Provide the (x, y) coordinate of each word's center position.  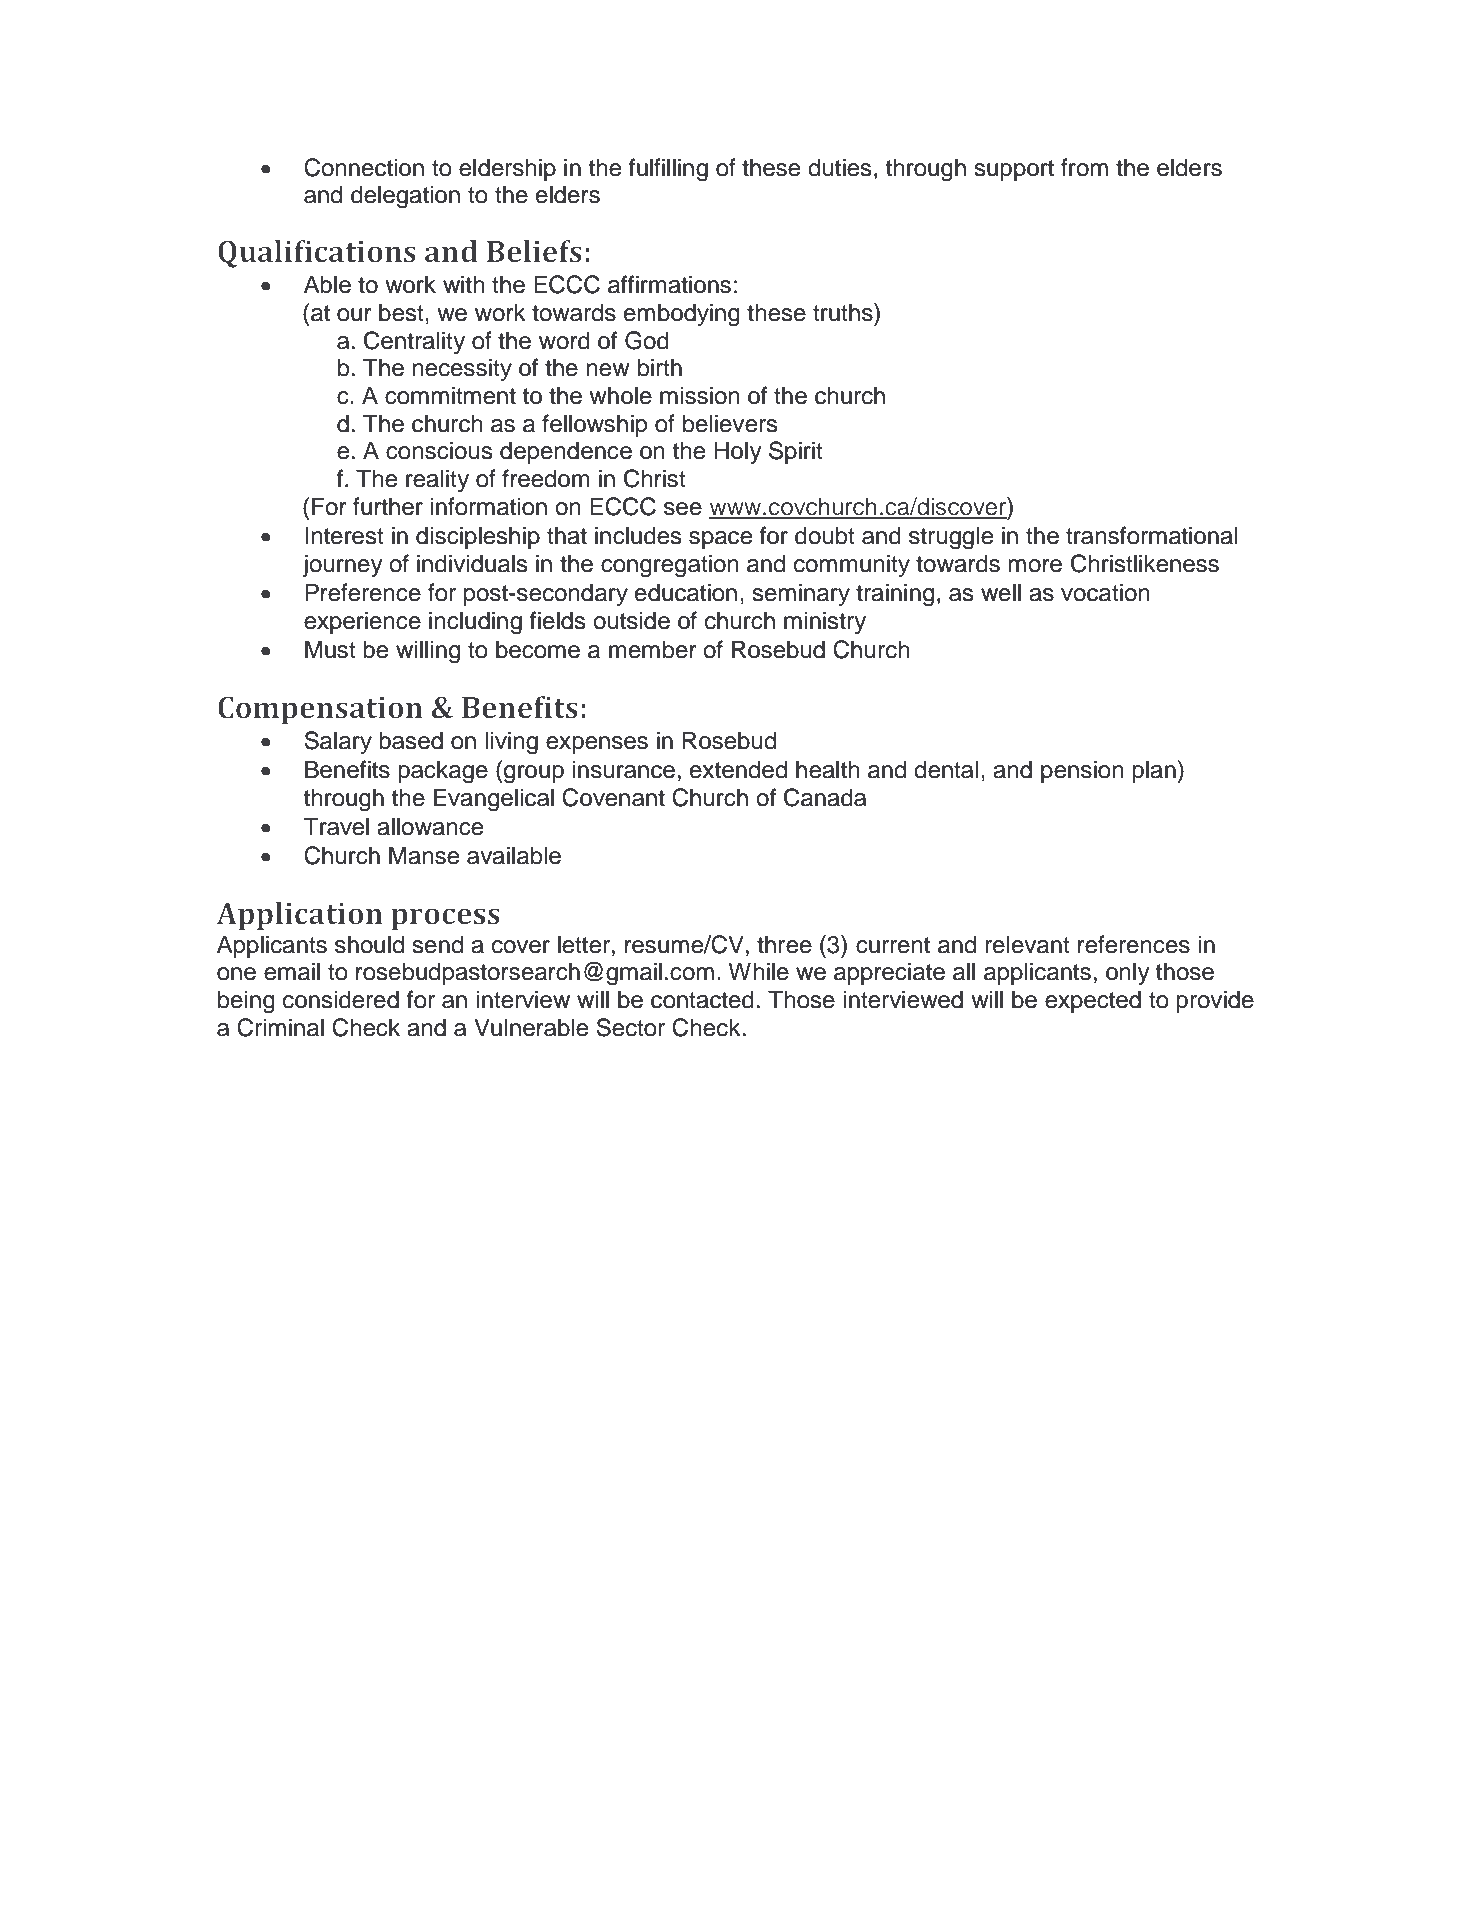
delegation (405, 197)
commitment (450, 395)
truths (844, 312)
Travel (336, 826)
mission (700, 395)
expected (1093, 1001)
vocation (1105, 592)
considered (341, 999)
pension (1082, 771)
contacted (702, 999)
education (686, 592)
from (1084, 167)
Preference (363, 592)
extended (738, 769)
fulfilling (668, 170)
